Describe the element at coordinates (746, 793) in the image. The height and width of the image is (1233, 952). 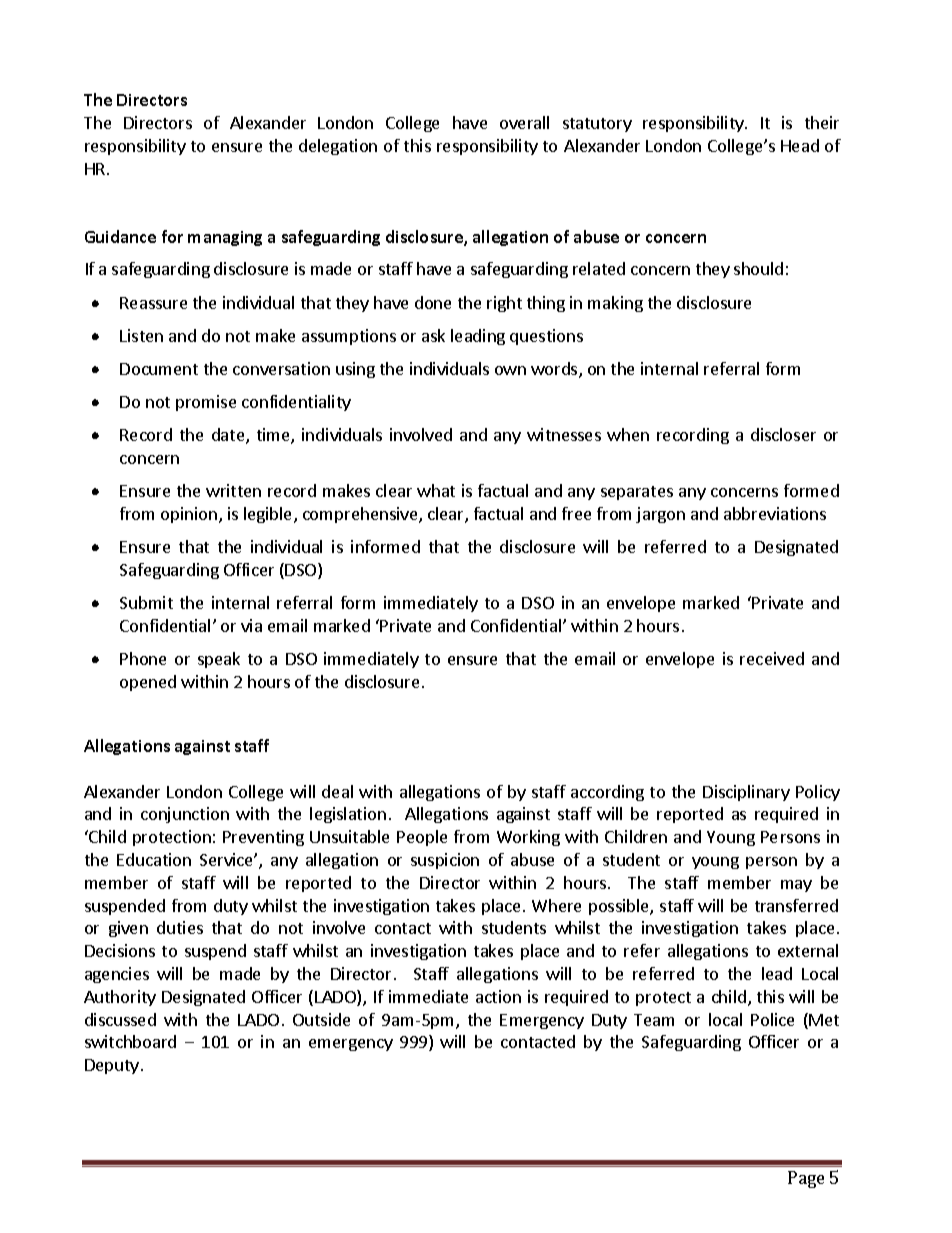
I see `Disciplinary` at that location.
